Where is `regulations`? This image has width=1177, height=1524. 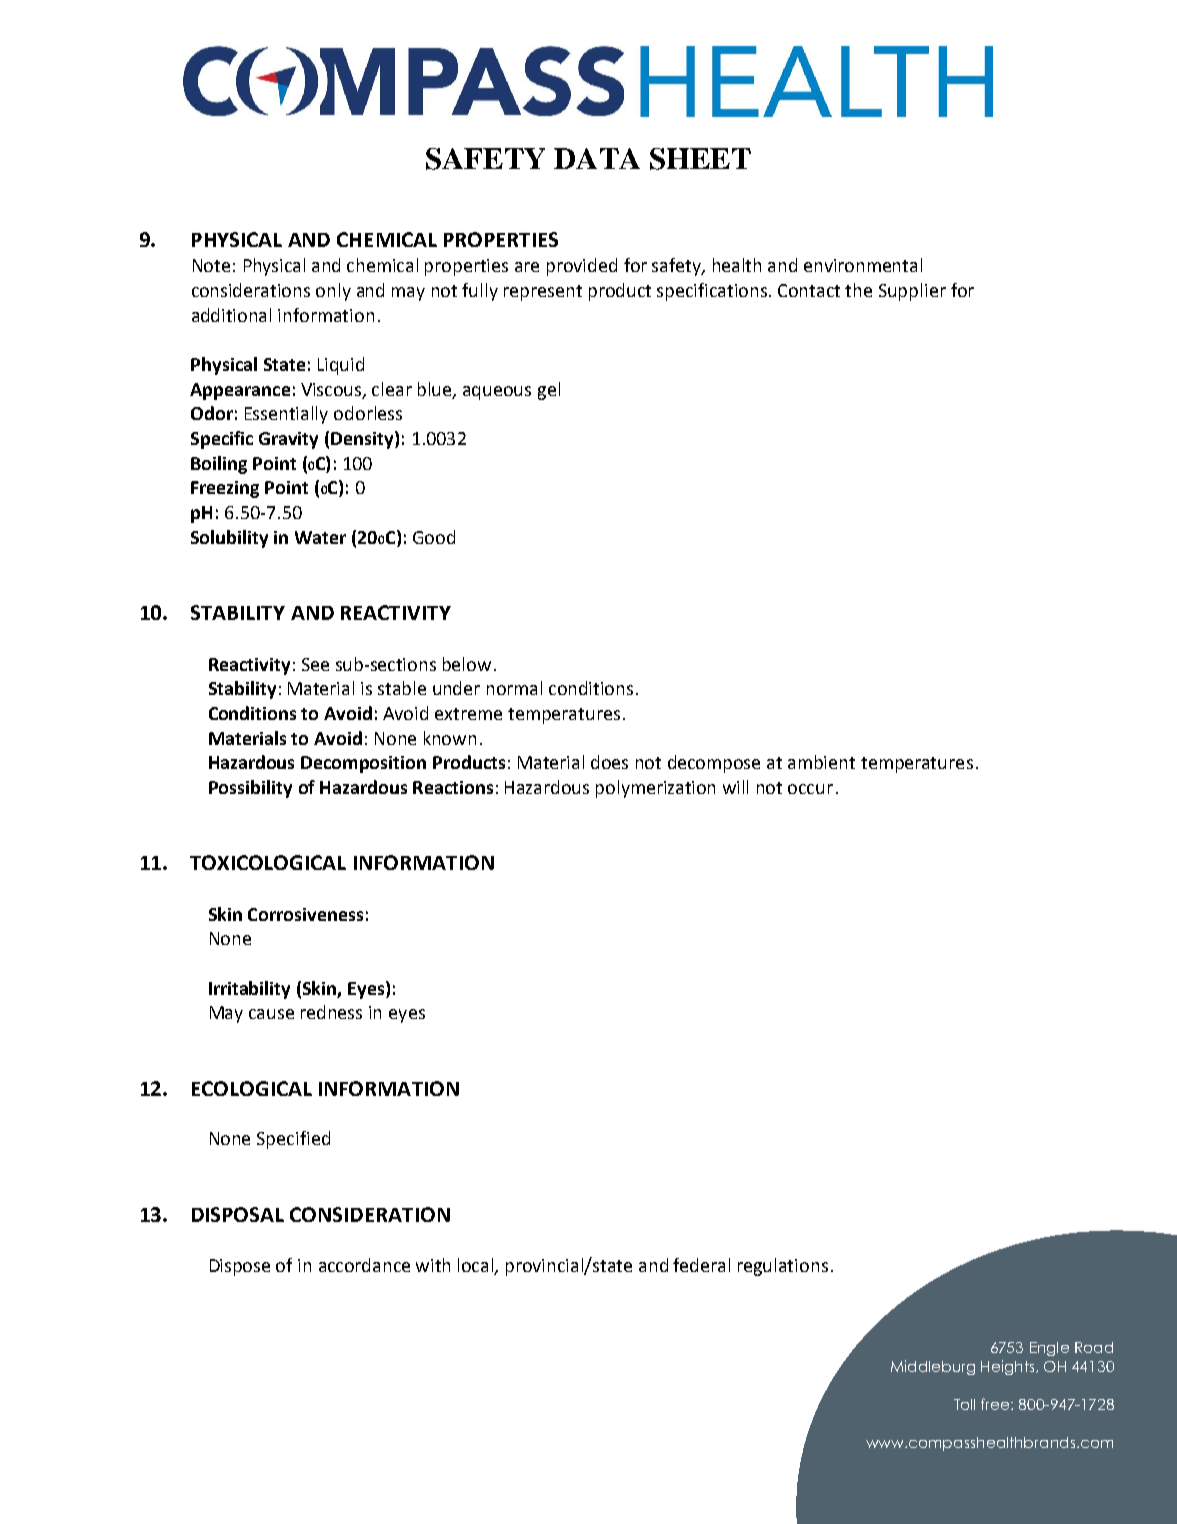
regulations is located at coordinates (783, 1267).
